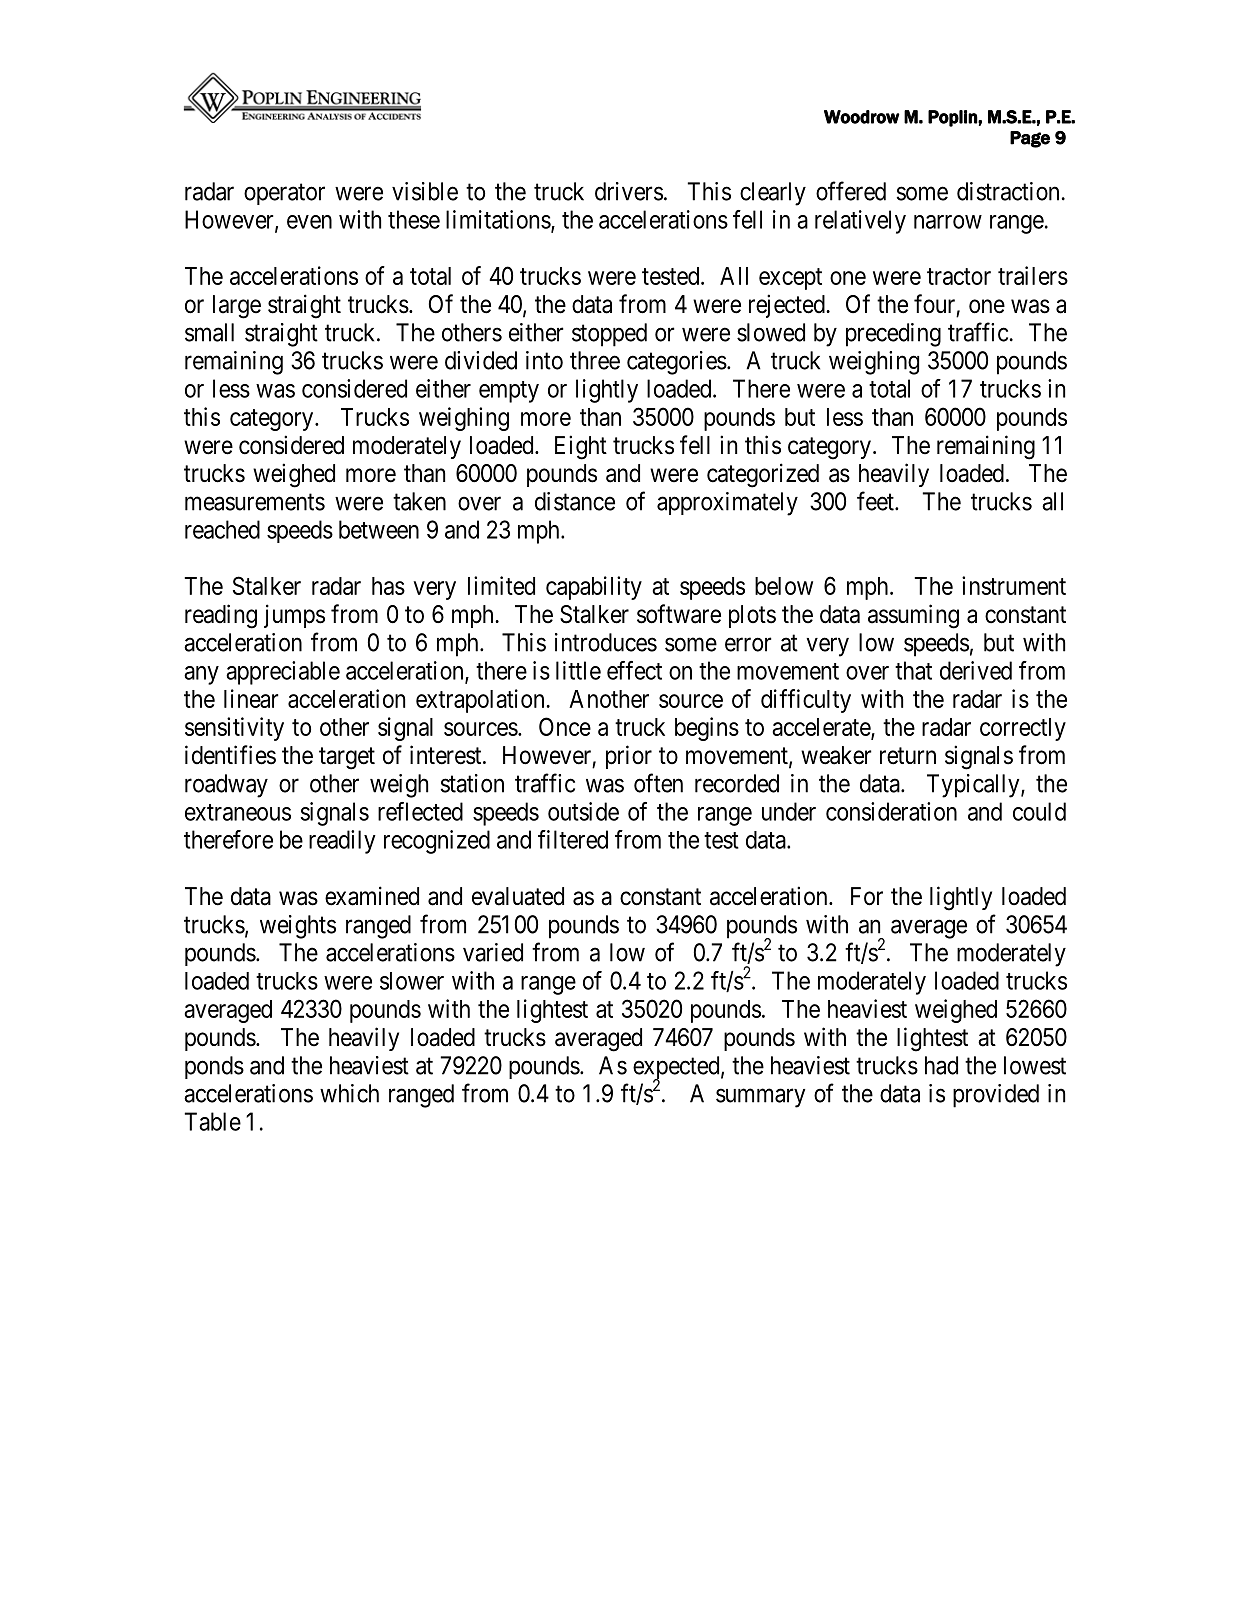 This screenshot has width=1250, height=1618. I want to click on taken, so click(419, 501).
